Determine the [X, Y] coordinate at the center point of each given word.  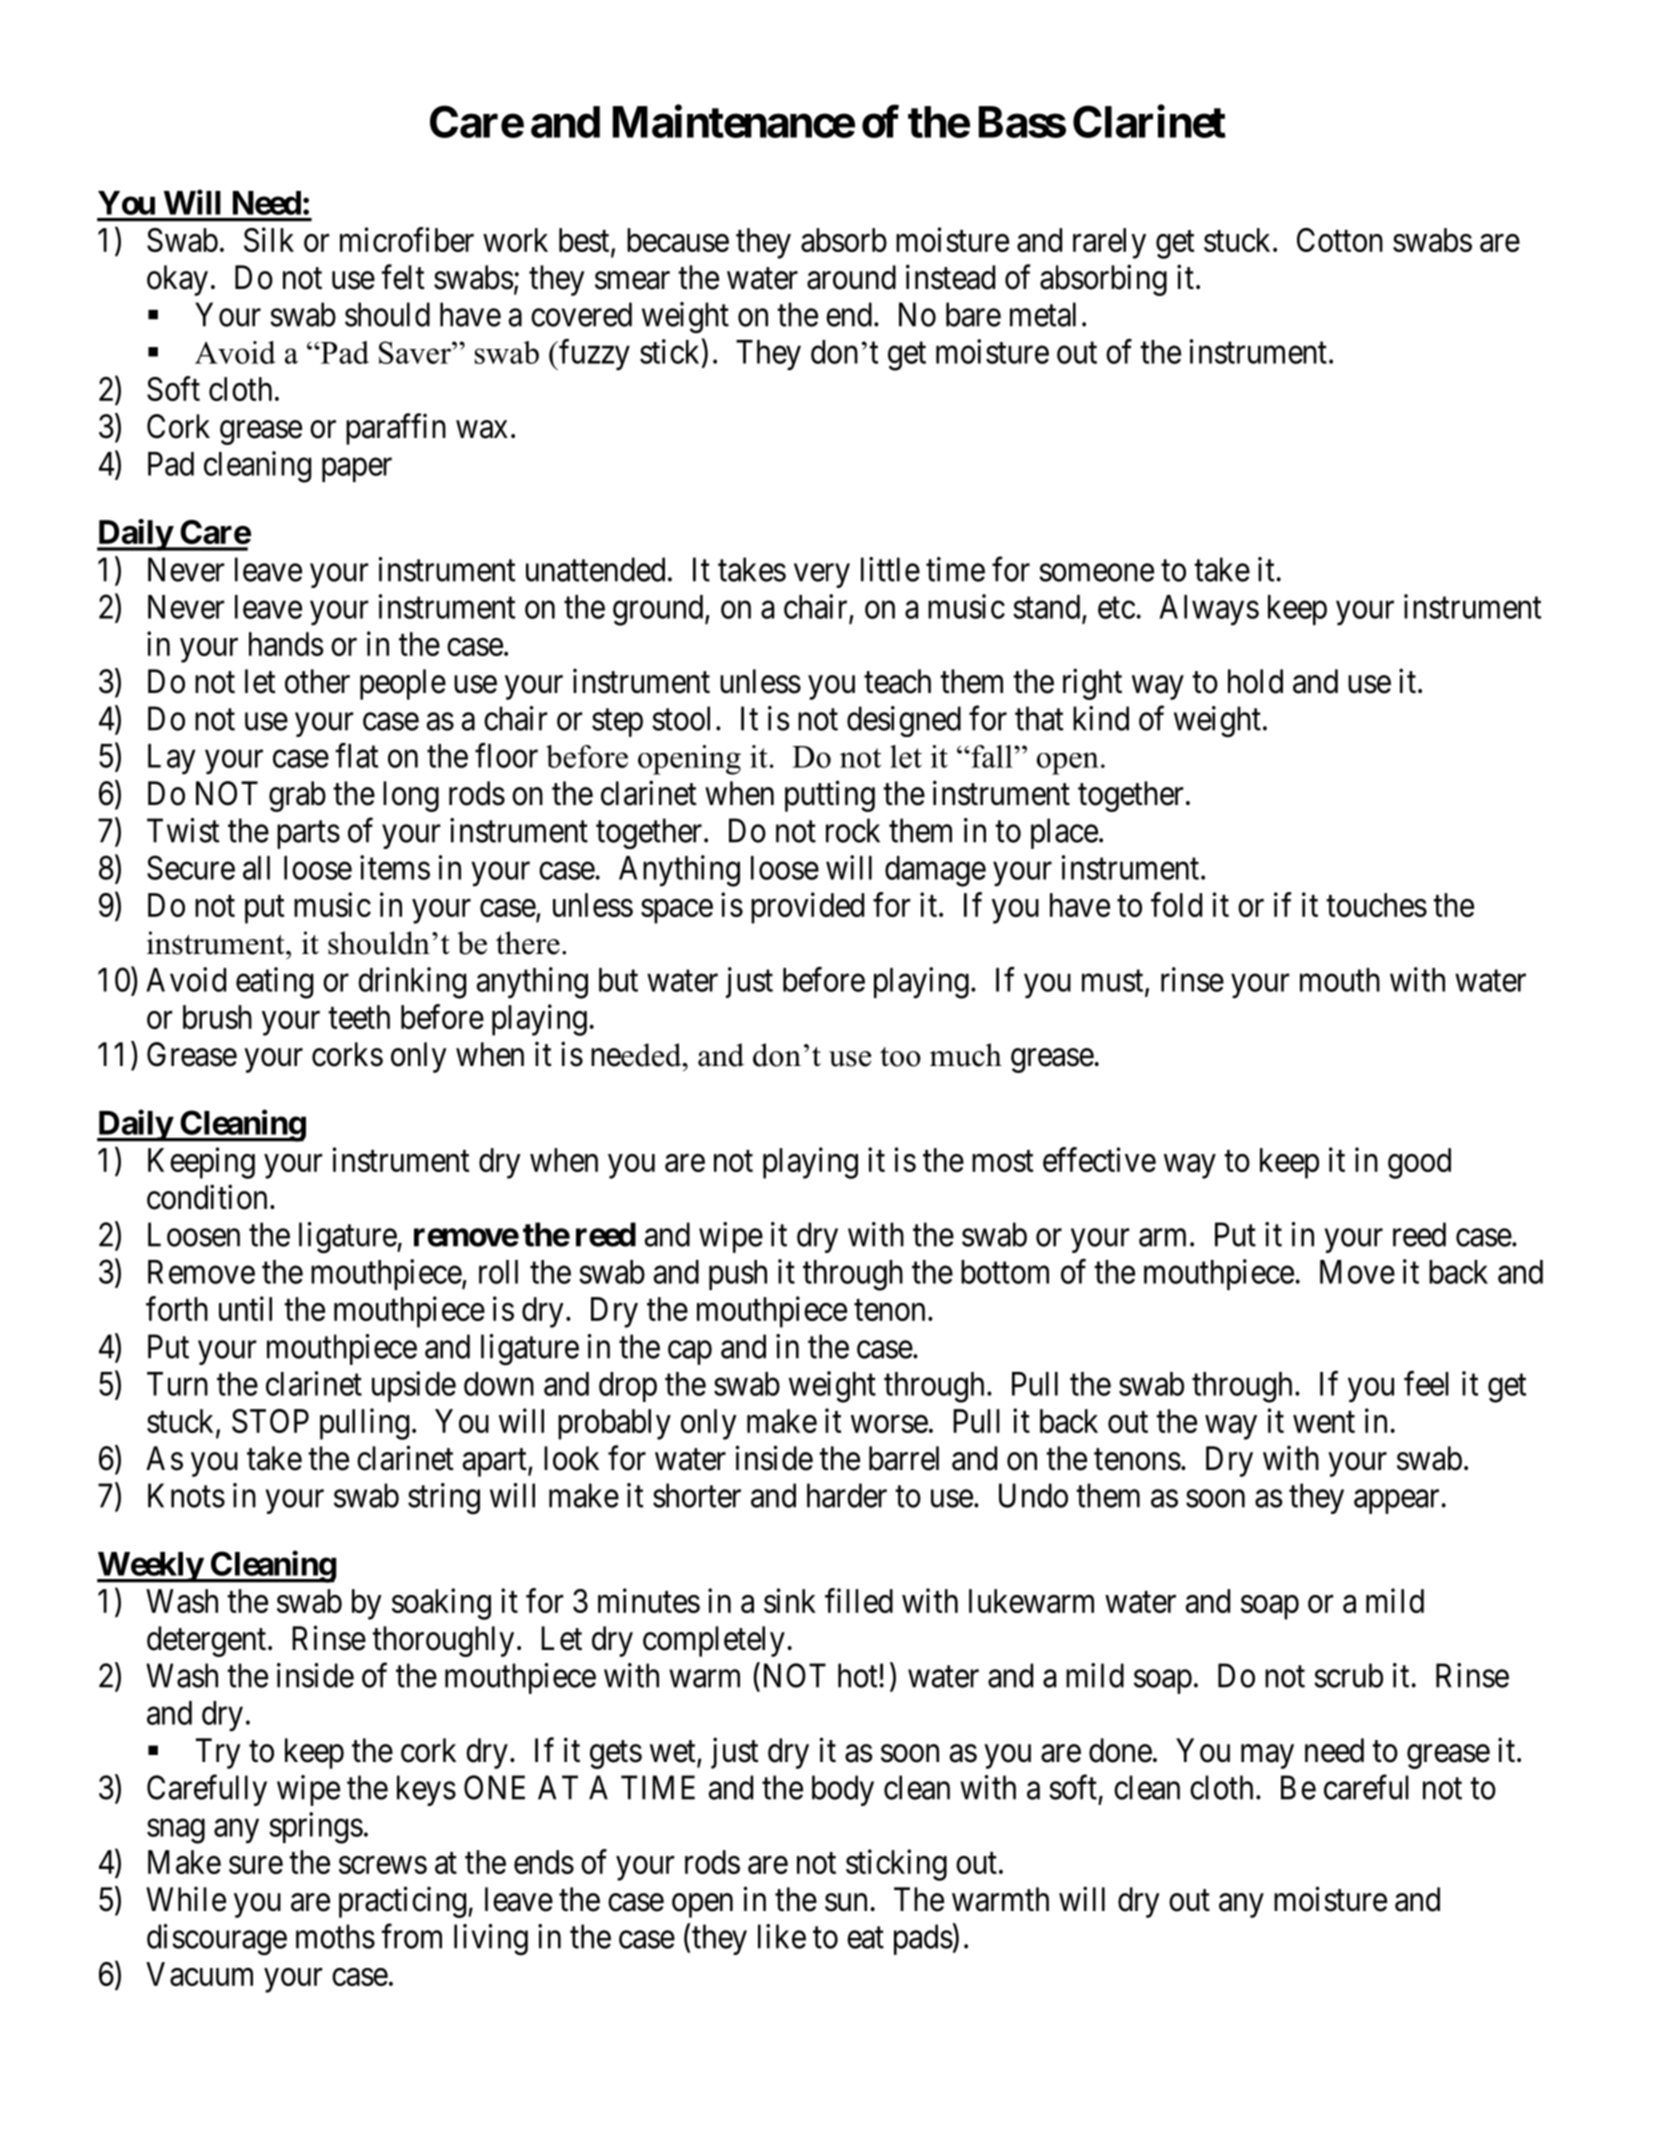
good [1419, 1163]
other [317, 681]
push [738, 1275]
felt [403, 277]
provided [807, 908]
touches [1376, 905]
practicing [402, 1902]
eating [274, 983]
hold [1255, 681]
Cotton [1340, 240]
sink [790, 1600]
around [851, 277]
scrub [1348, 1675]
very [822, 576]
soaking [441, 1604]
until [245, 1308]
